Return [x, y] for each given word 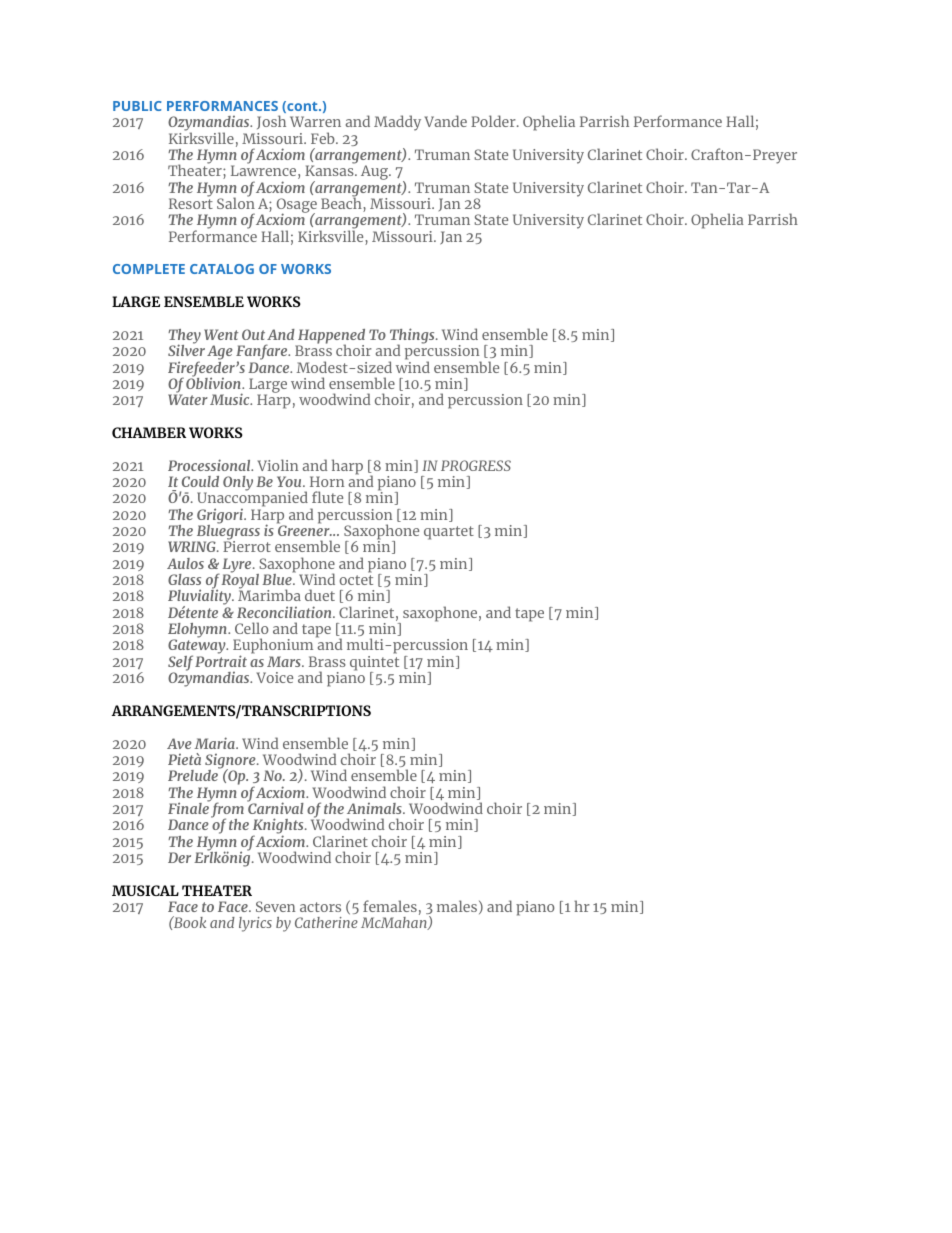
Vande [446, 121]
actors [320, 907]
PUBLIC [137, 106]
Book [189, 922]
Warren [315, 121]
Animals [375, 808]
